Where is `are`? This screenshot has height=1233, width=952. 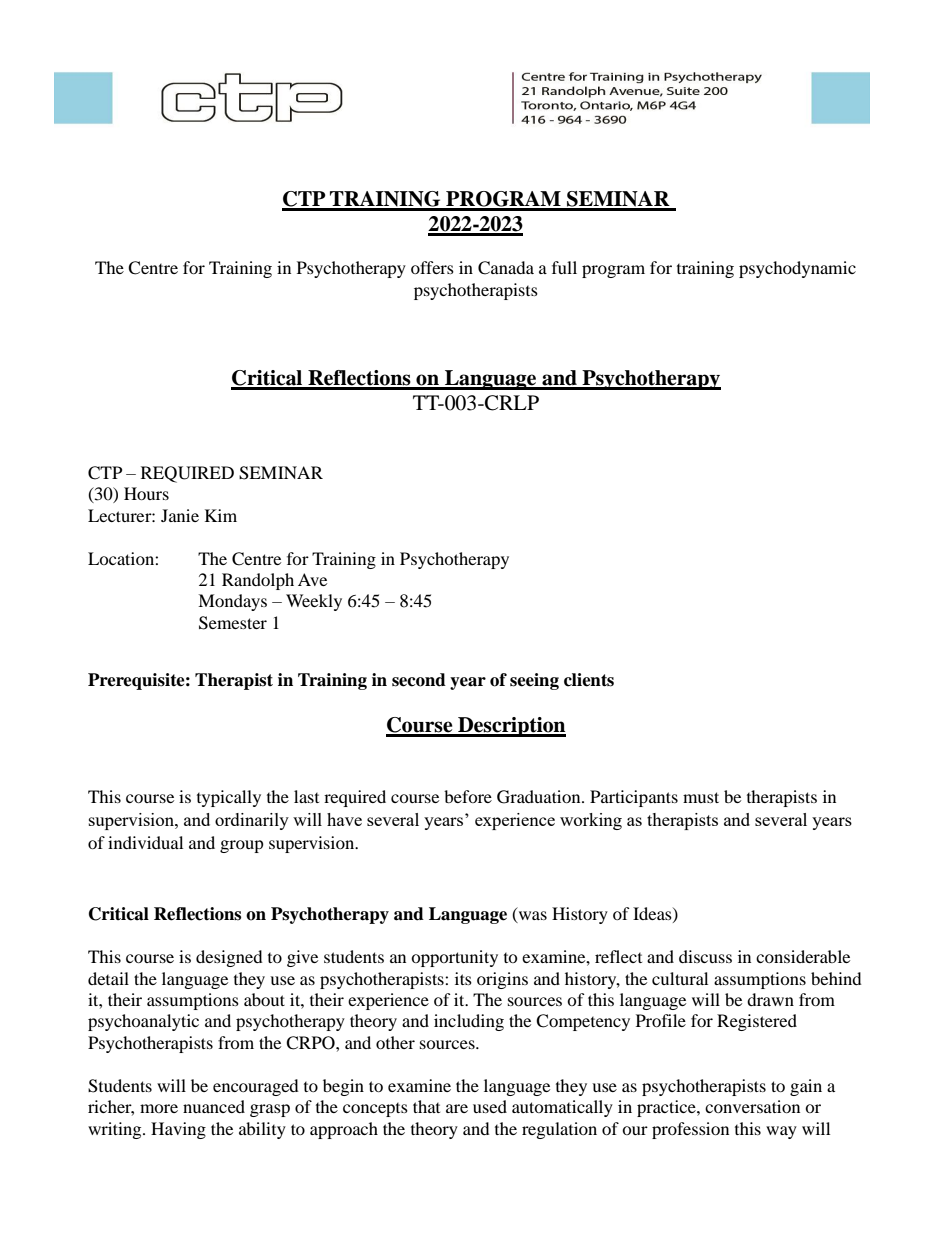
are is located at coordinates (457, 1108).
